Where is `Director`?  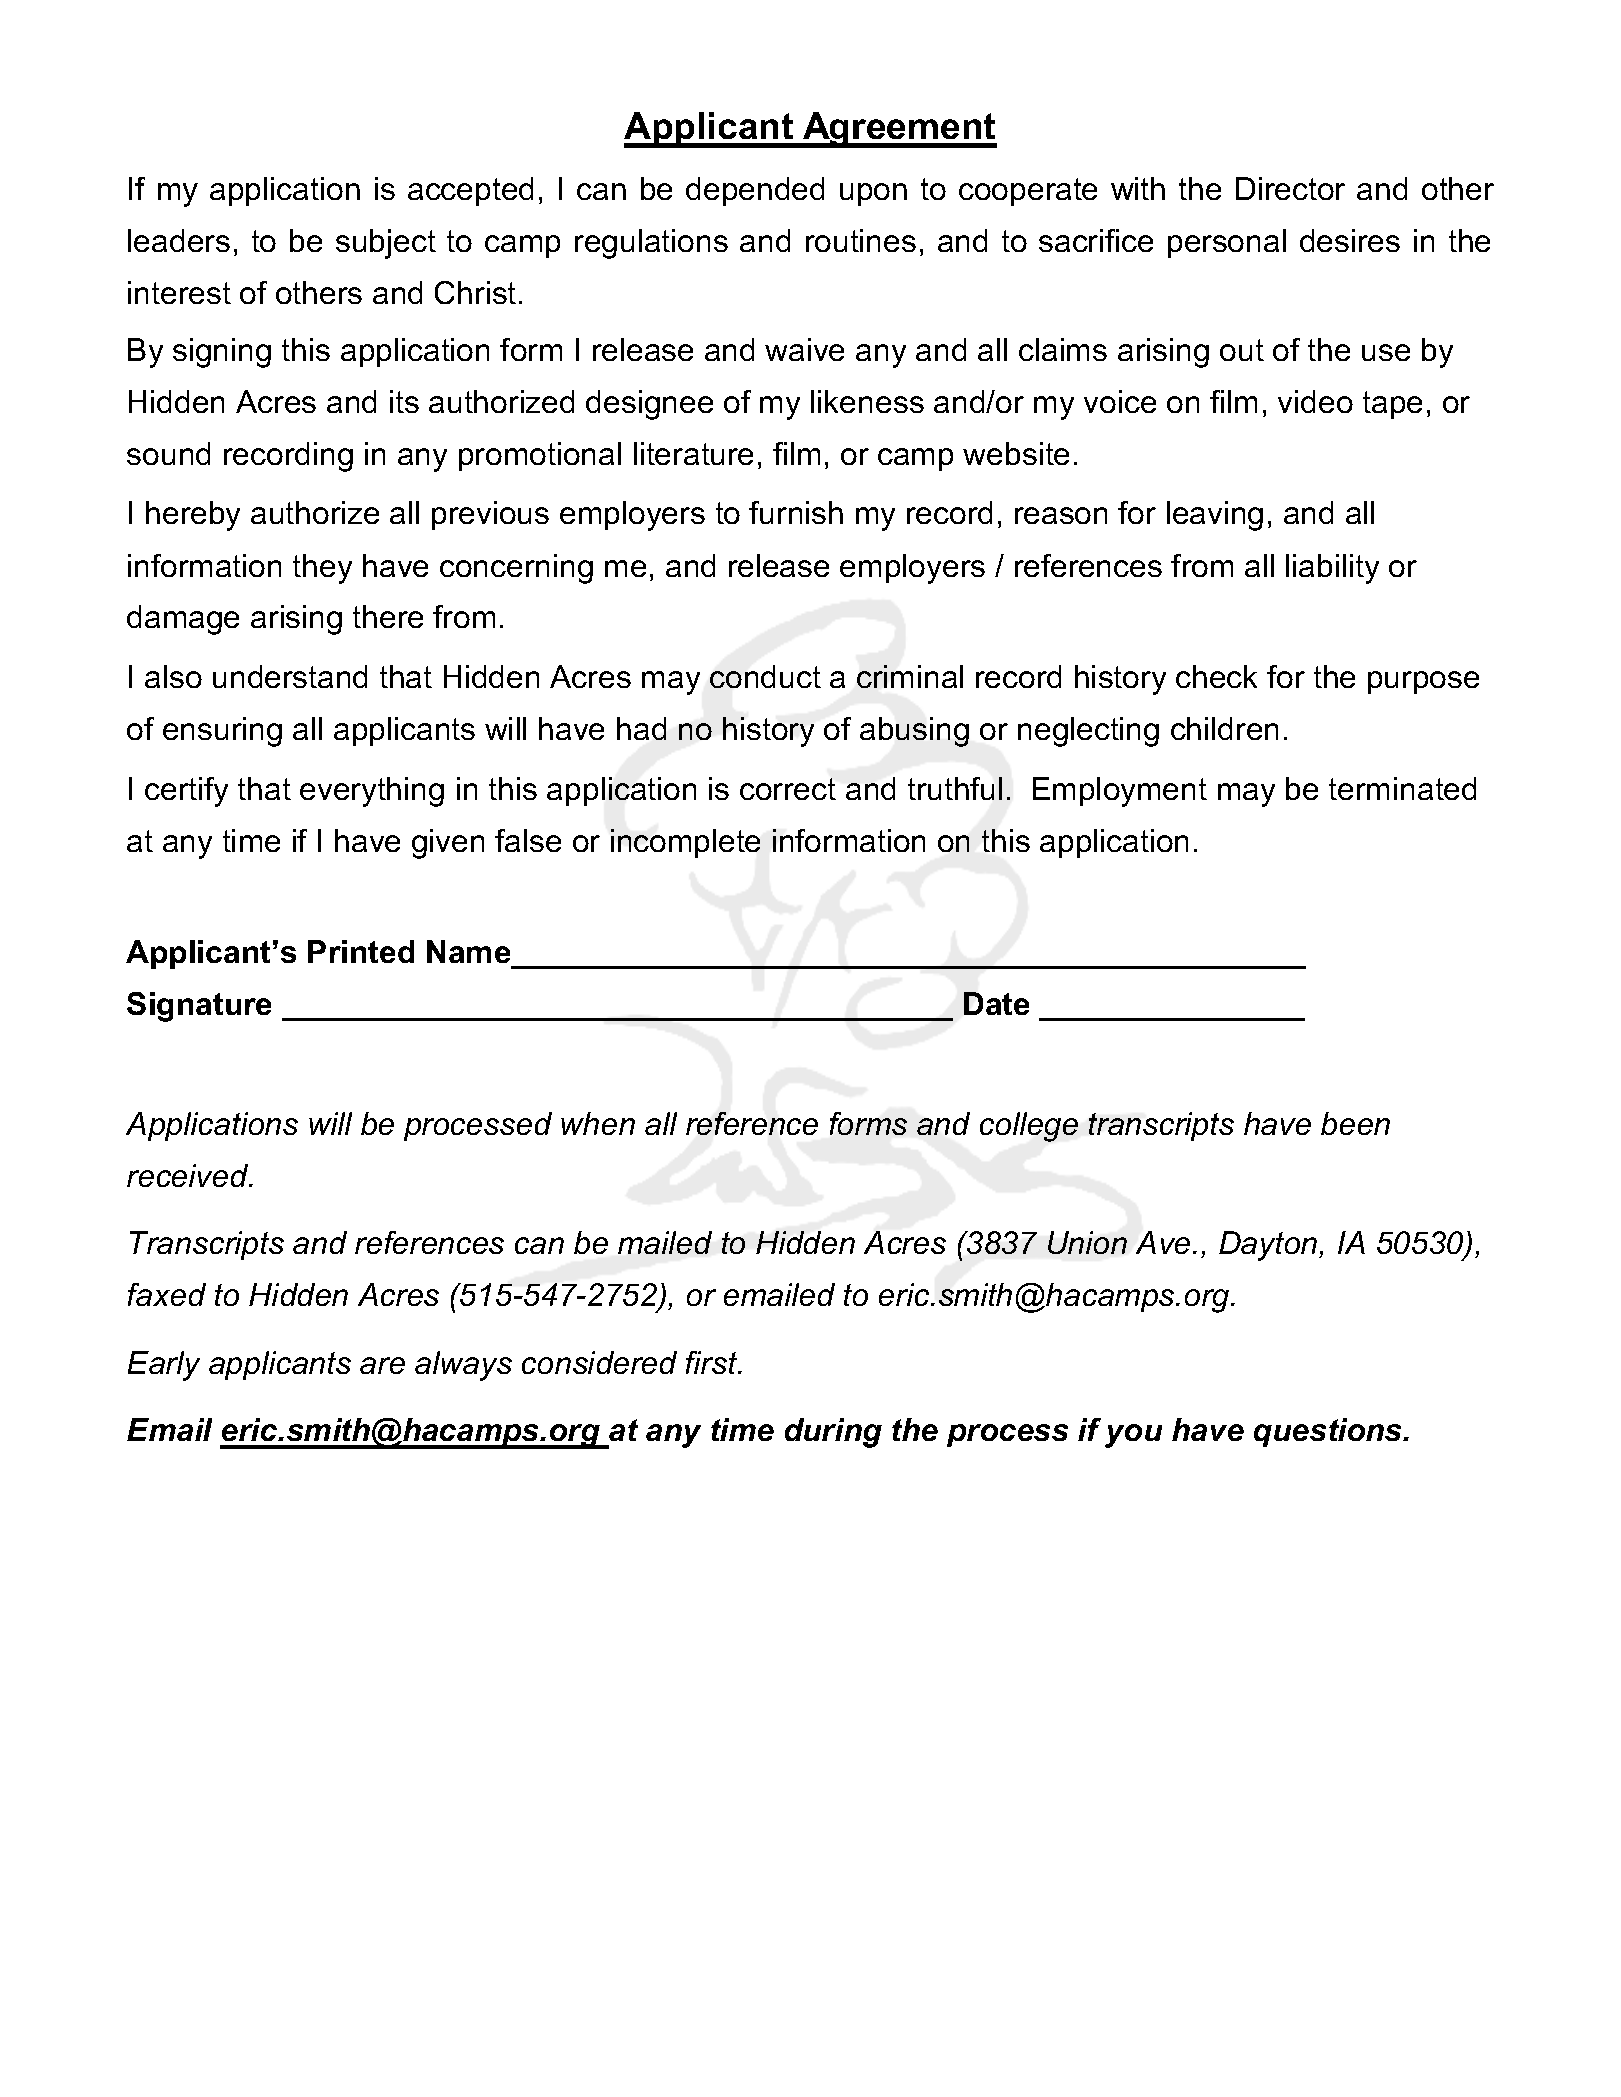
Director is located at coordinates (1290, 188).
